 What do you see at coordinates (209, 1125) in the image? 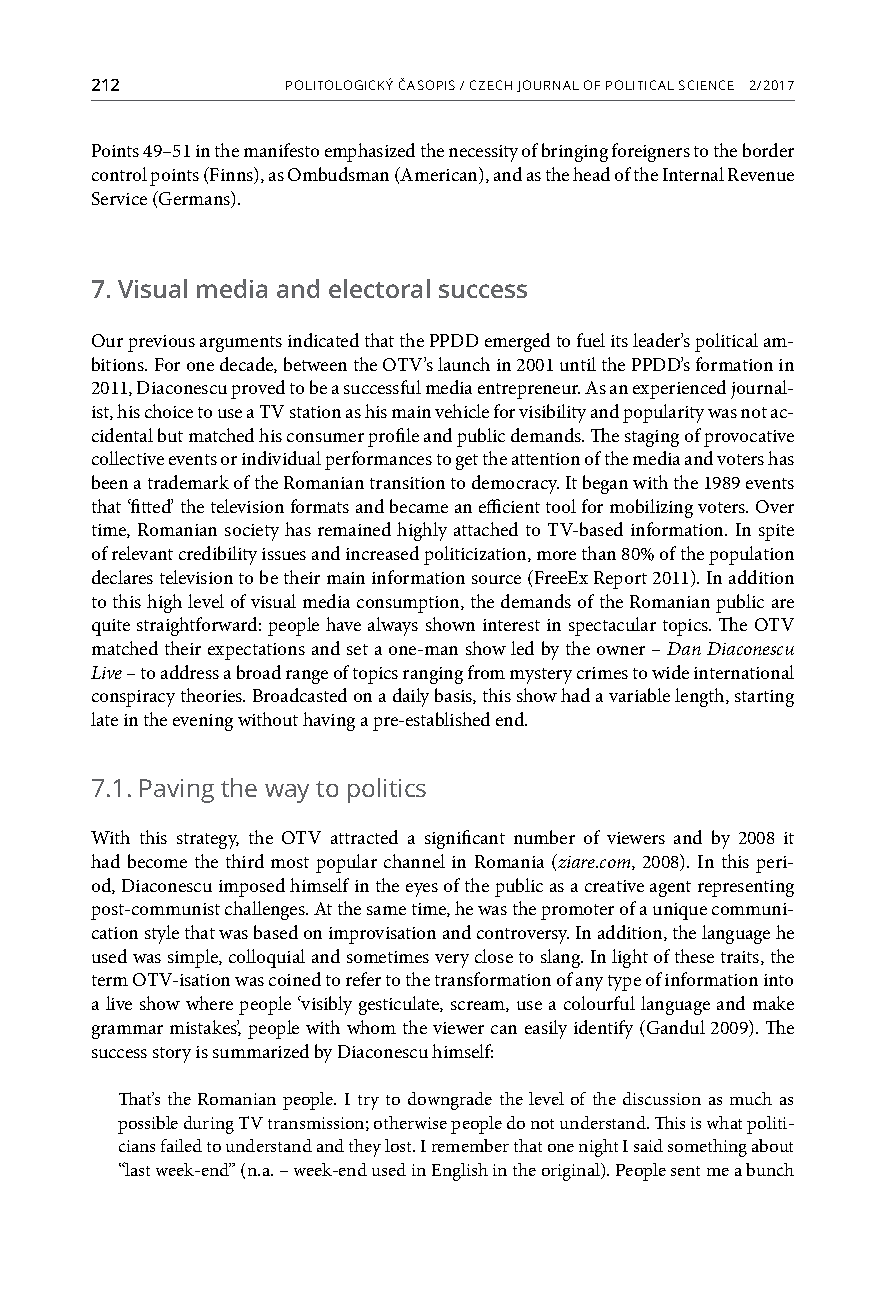
I see `during` at bounding box center [209, 1125].
